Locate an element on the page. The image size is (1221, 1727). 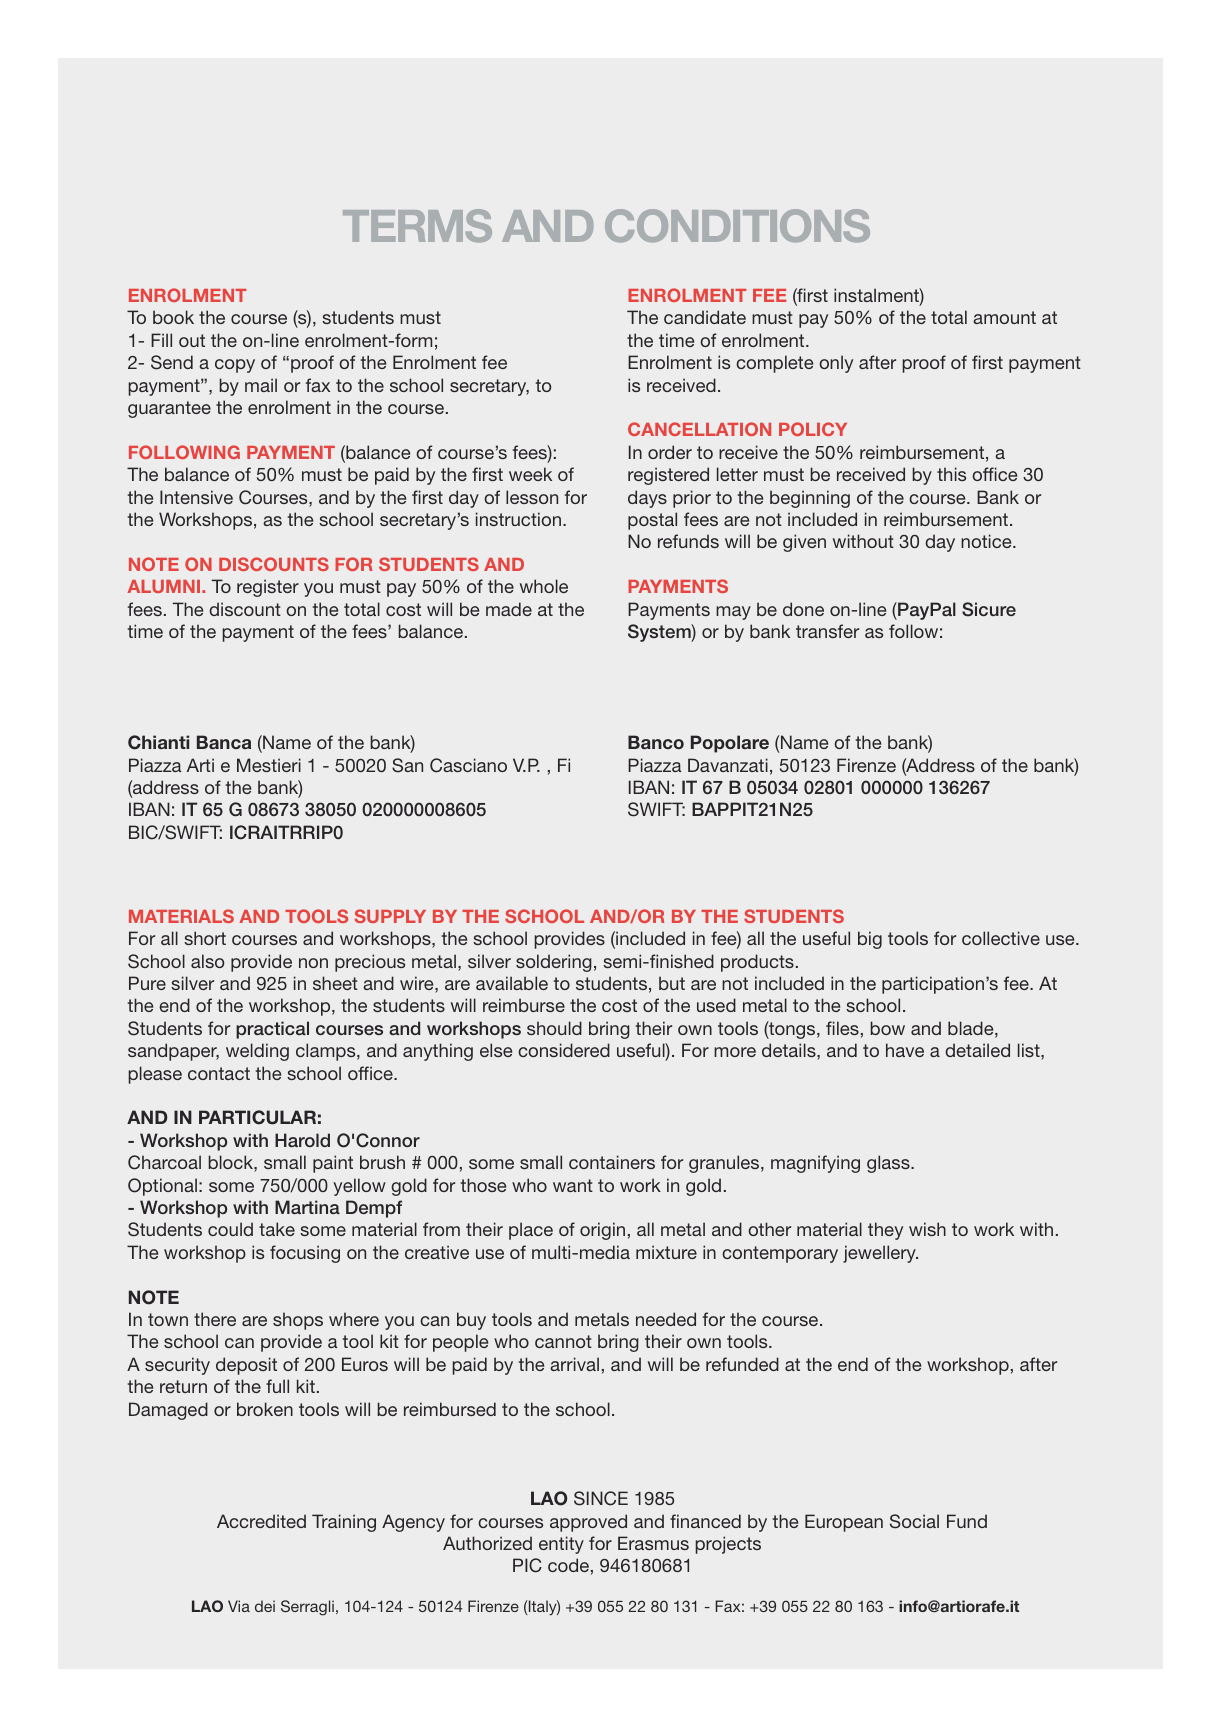
code is located at coordinates (568, 1565).
